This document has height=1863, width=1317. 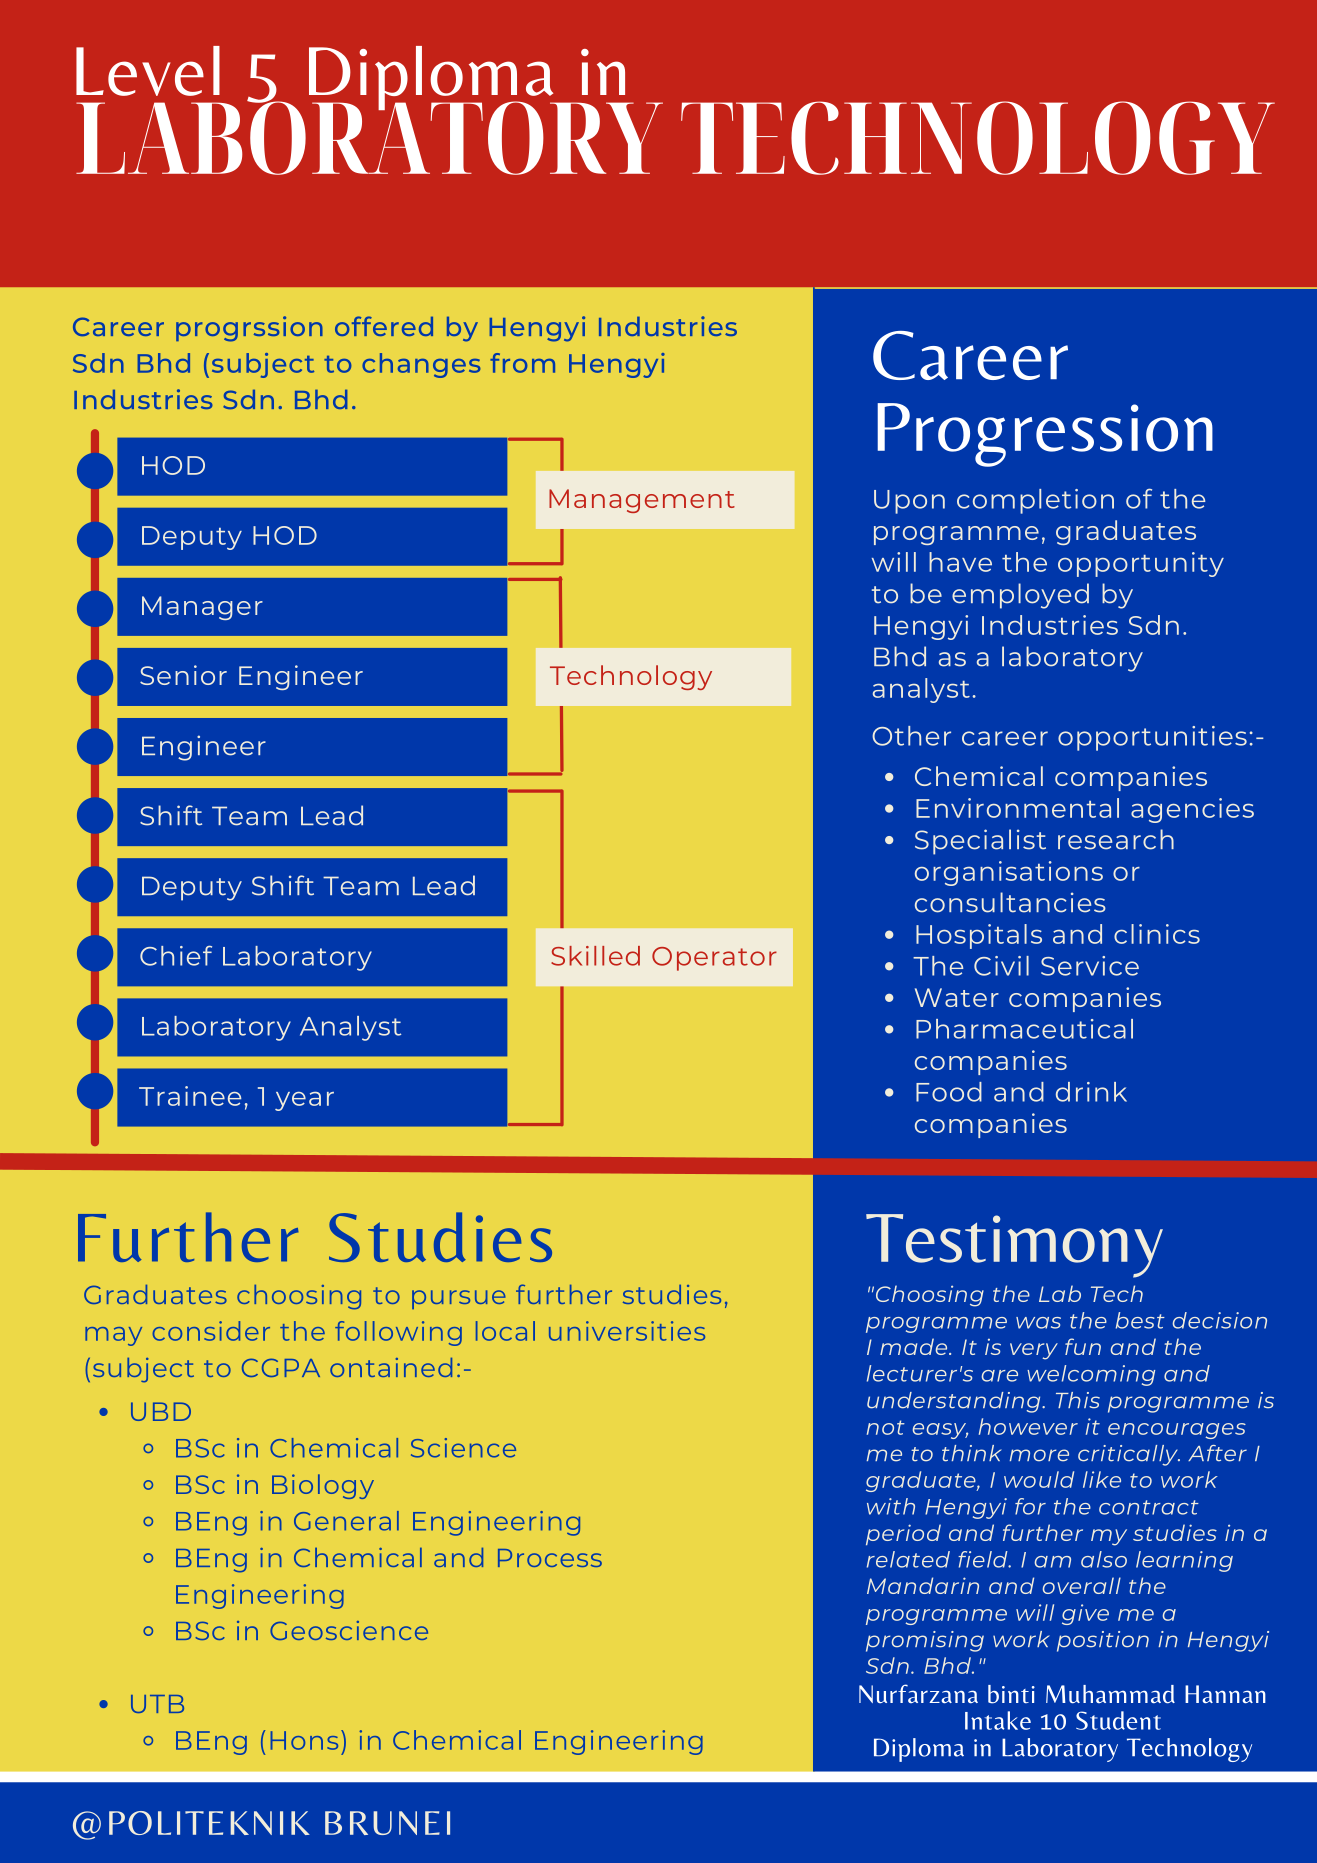 I want to click on BRUNEI, so click(x=387, y=1823).
